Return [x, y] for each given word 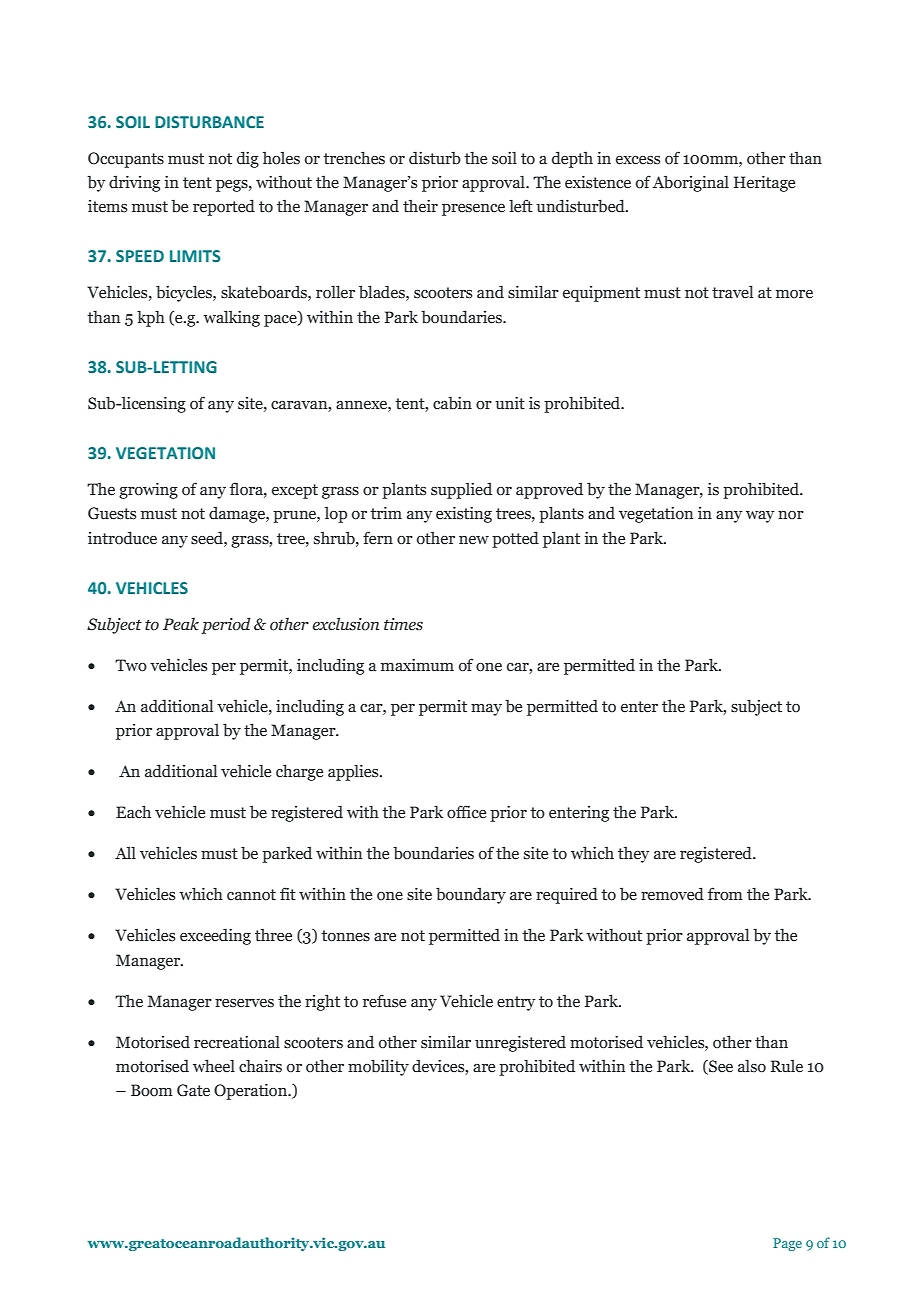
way [760, 517]
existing [464, 514]
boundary [471, 895]
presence [473, 210]
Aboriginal [690, 183]
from [725, 894]
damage [238, 514]
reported [224, 207]
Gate [193, 1090]
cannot [251, 895]
